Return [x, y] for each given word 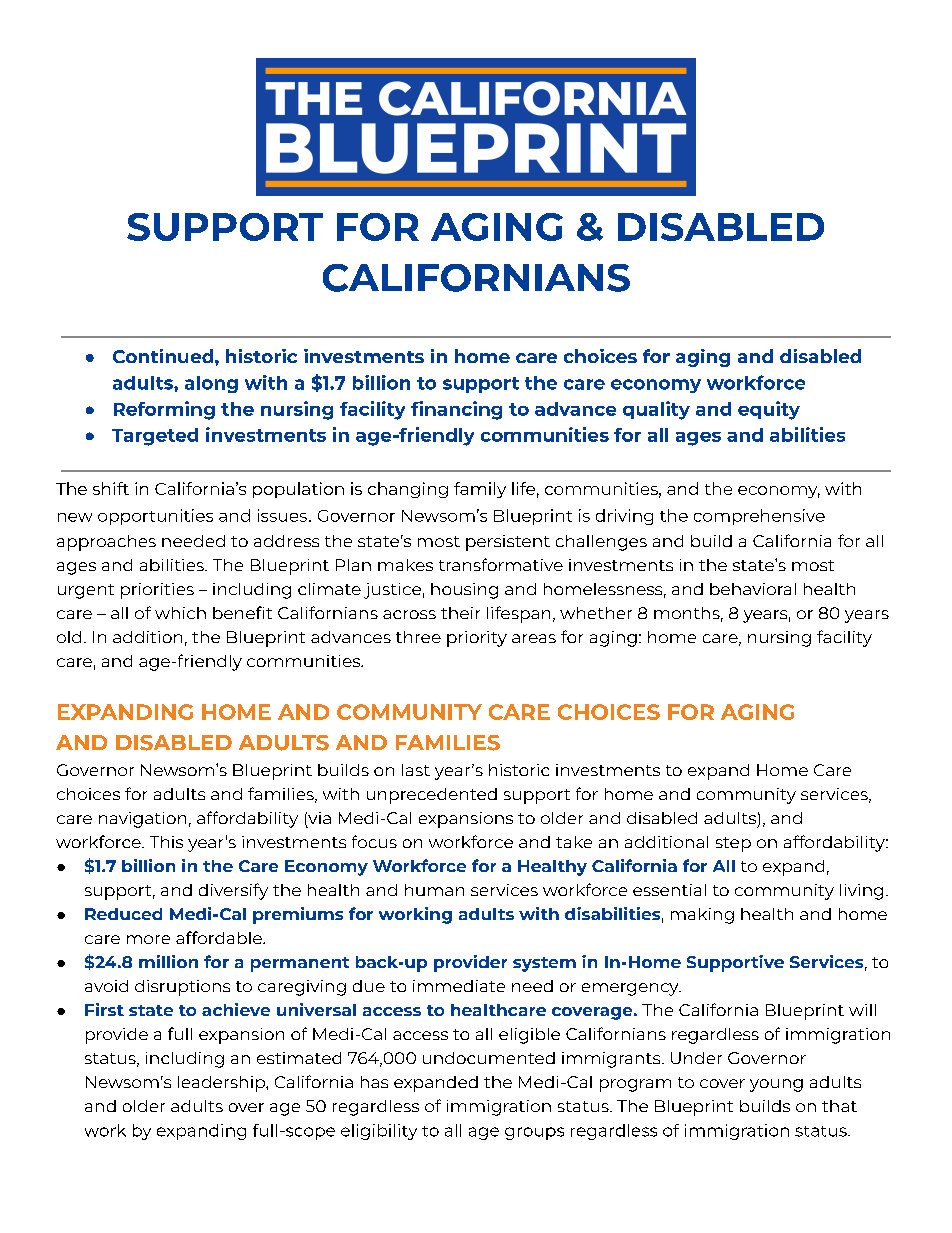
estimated [299, 1058]
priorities [157, 591]
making [702, 916]
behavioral [753, 589]
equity [769, 410]
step [733, 844]
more [148, 939]
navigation [142, 820]
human [434, 890]
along [211, 384]
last [416, 770]
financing [456, 410]
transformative [501, 564]
